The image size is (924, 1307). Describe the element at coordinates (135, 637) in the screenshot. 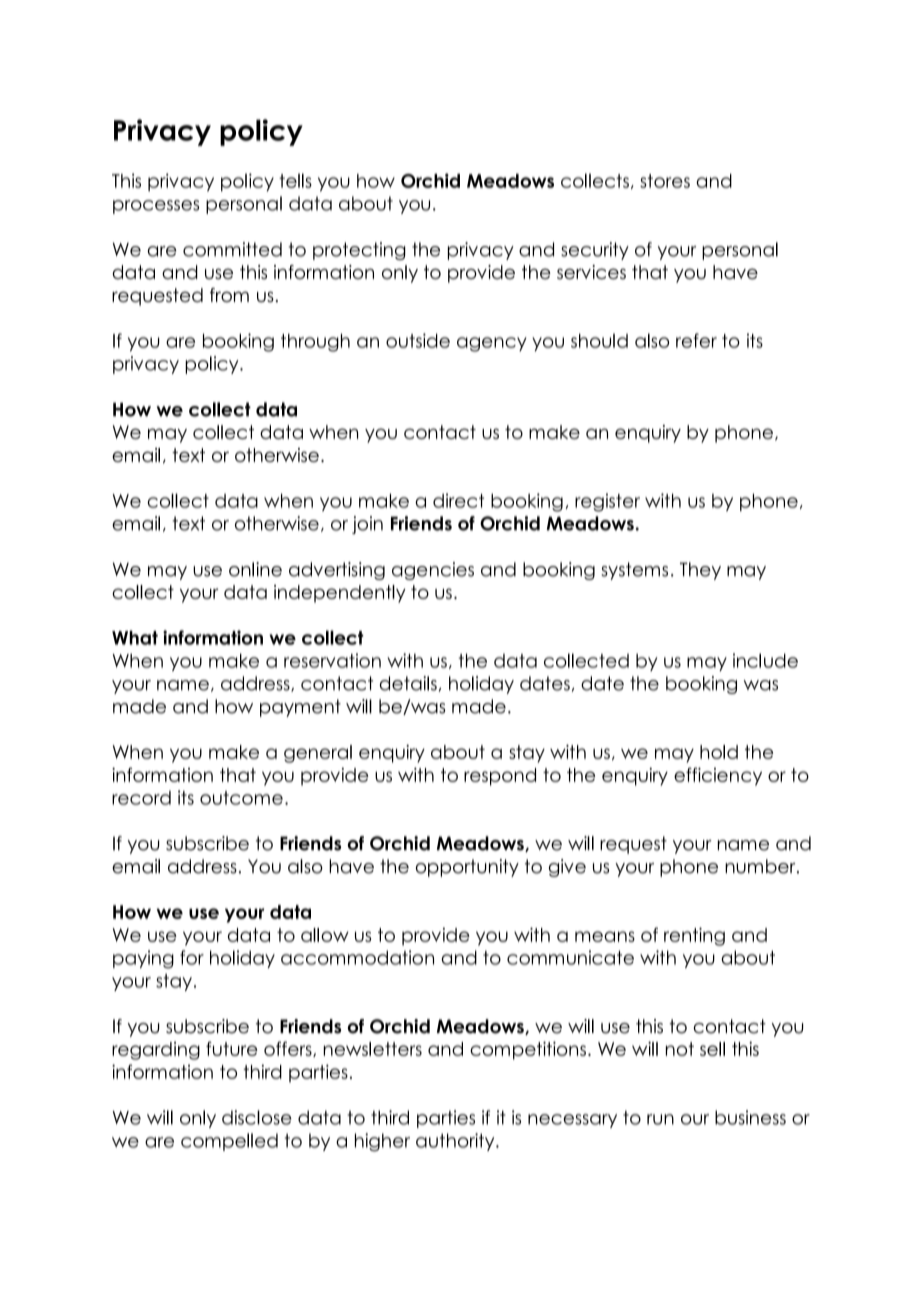

I see `What` at that location.
